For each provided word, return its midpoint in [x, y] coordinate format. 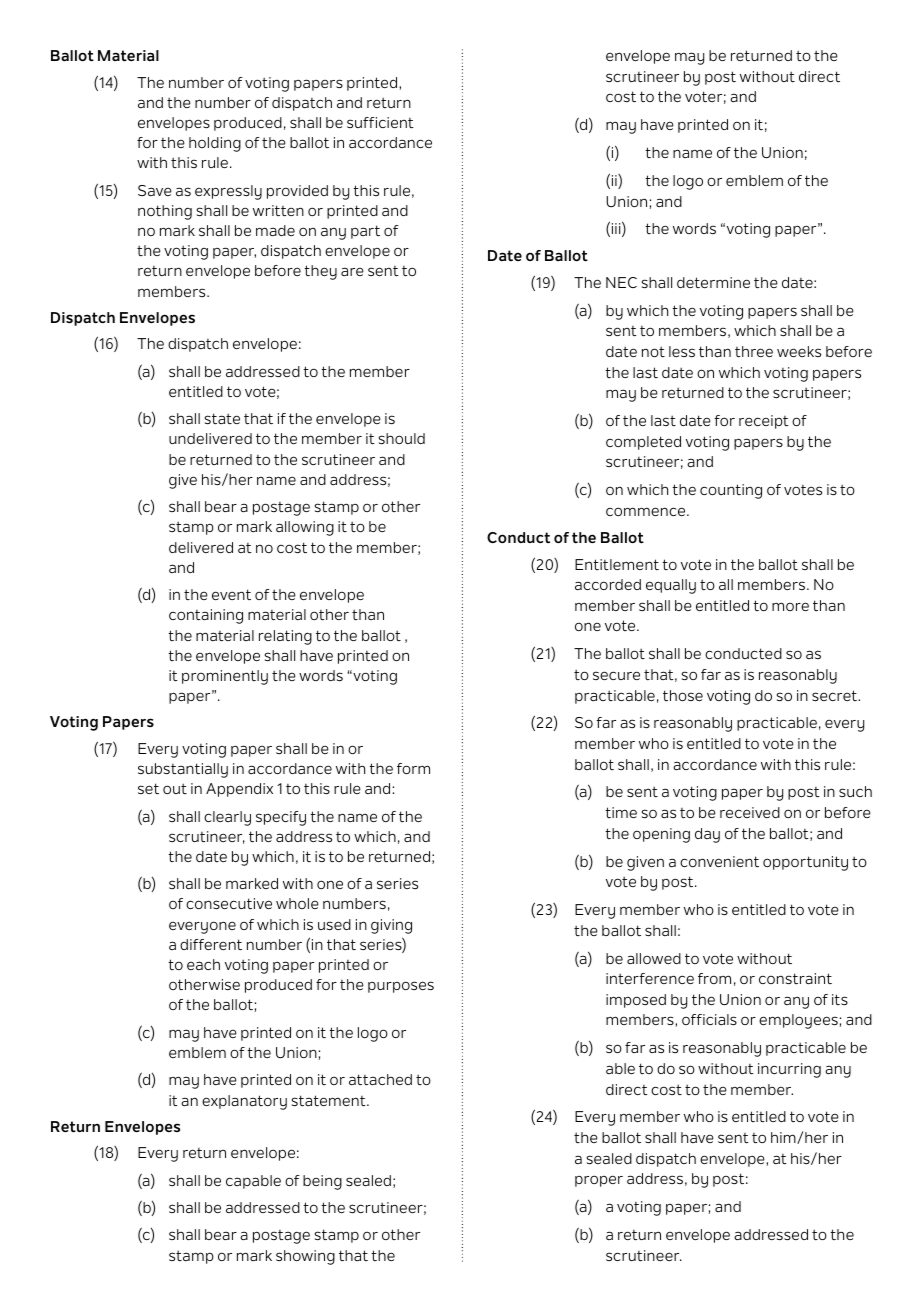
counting [731, 491]
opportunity [805, 863]
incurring [789, 1070]
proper [599, 1181]
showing [305, 1257]
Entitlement [617, 565]
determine [713, 282]
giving [391, 926]
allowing [305, 528]
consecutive [229, 904]
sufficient [380, 123]
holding [215, 144]
